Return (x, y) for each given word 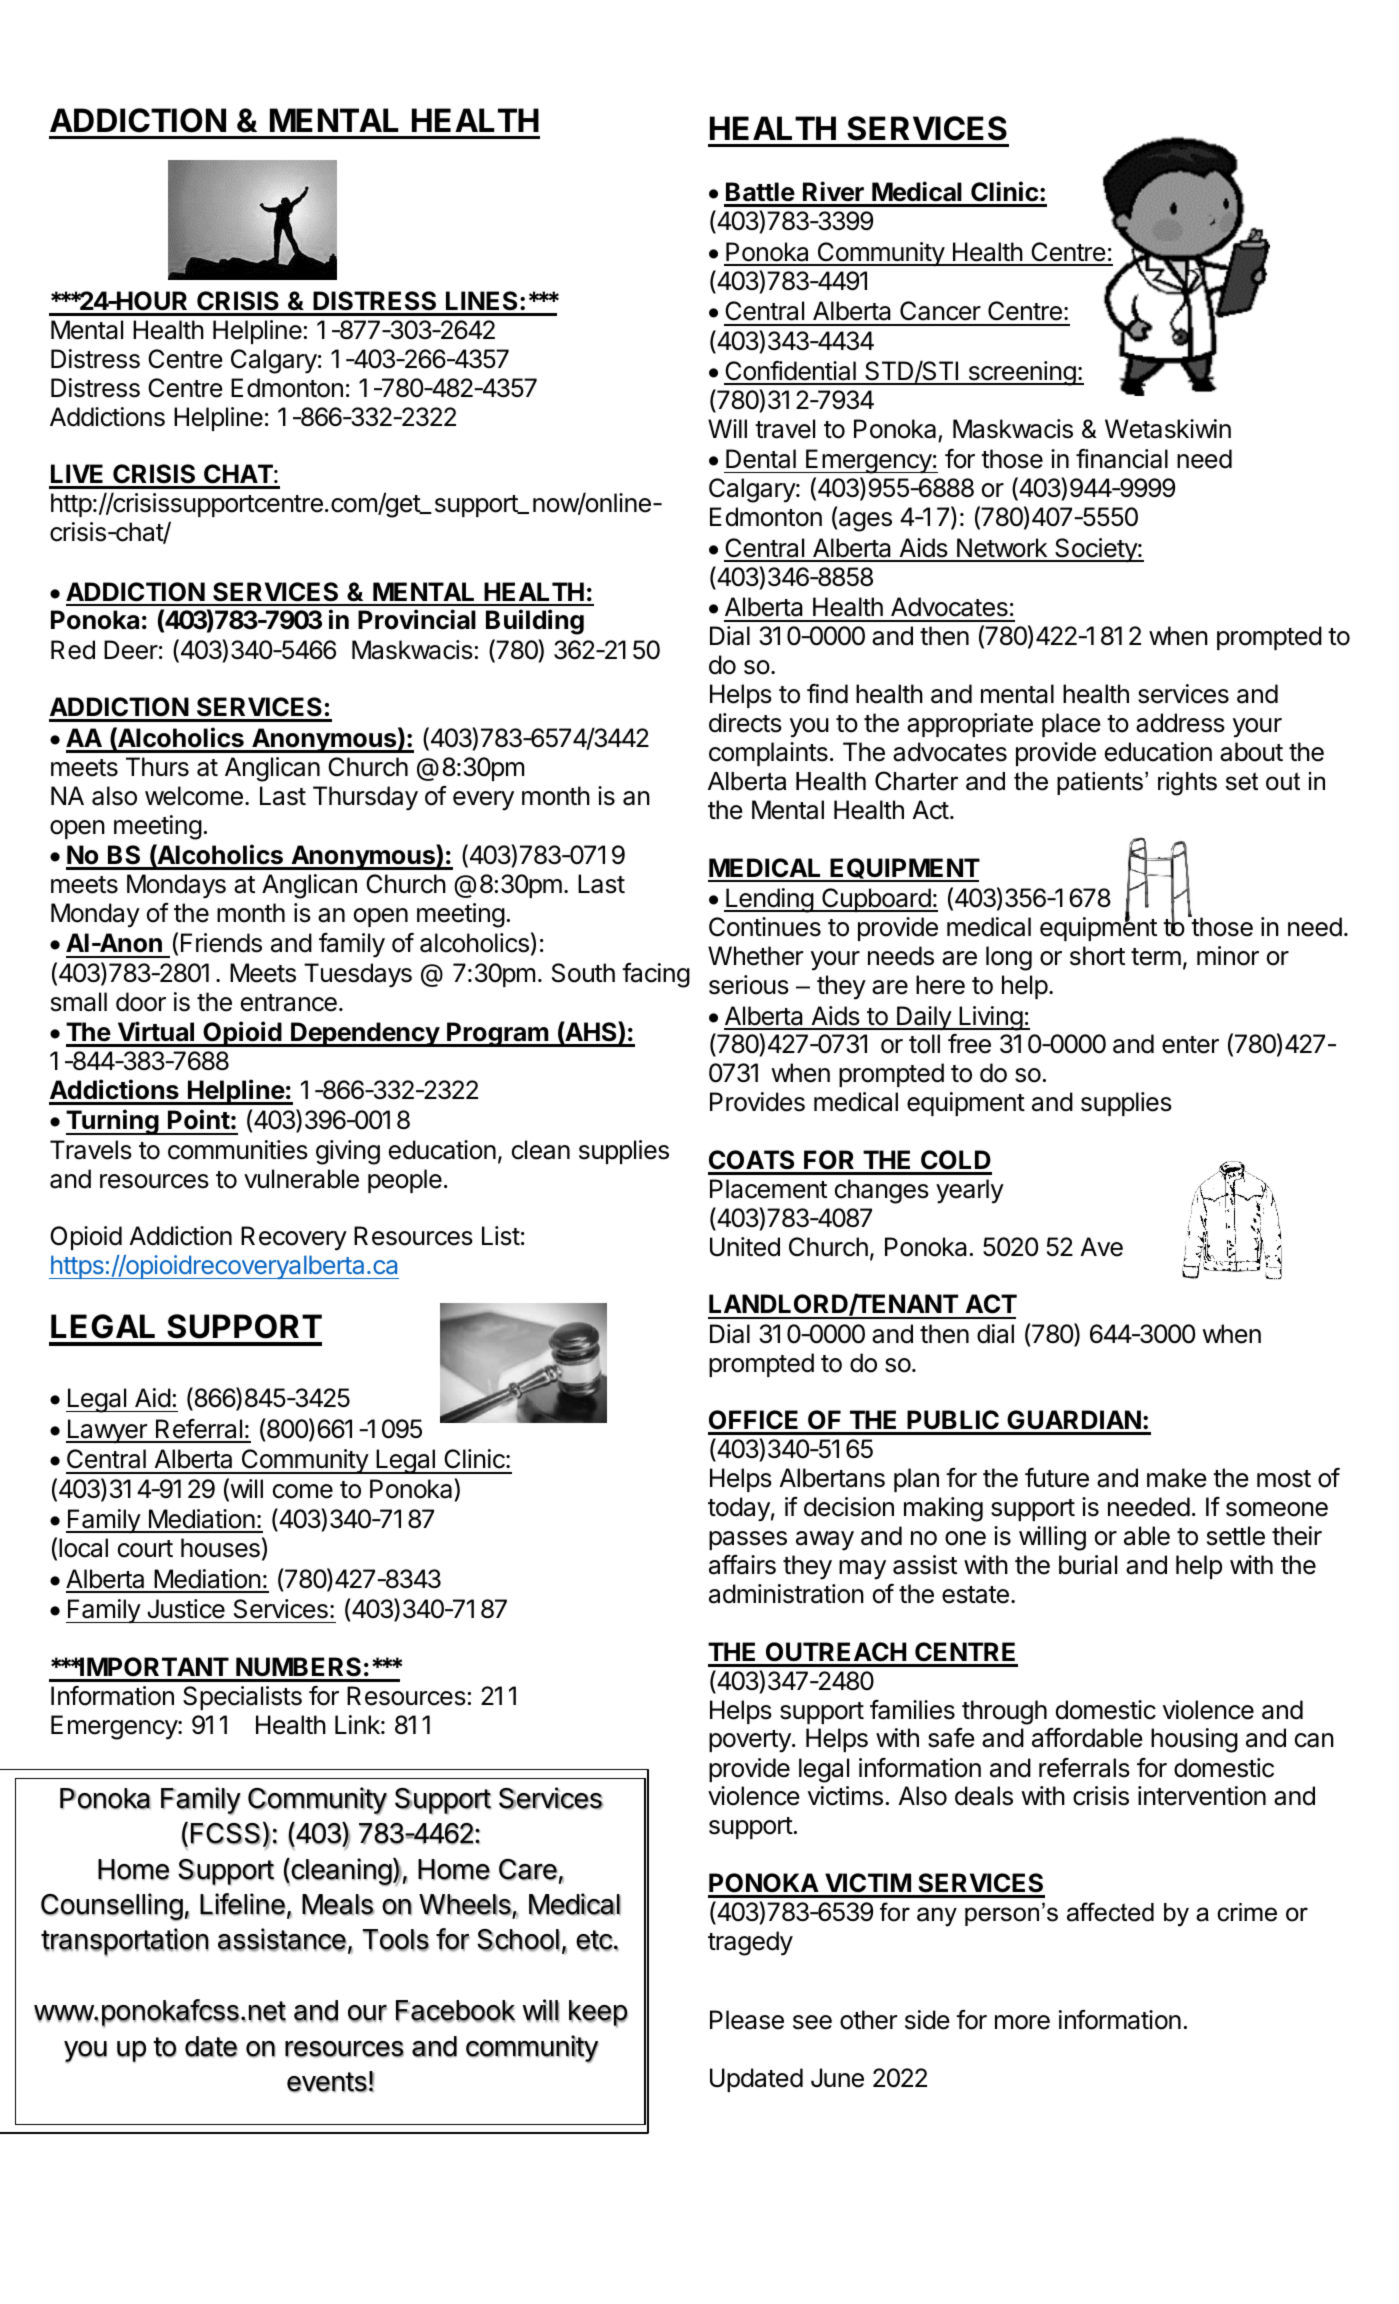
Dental (761, 459)
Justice (186, 1609)
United (745, 1247)
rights (1187, 784)
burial (1088, 1565)
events (327, 2082)
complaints (768, 754)
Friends (221, 943)
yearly (970, 1191)
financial (1122, 459)
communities (238, 1150)
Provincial (417, 619)
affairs (742, 1565)
